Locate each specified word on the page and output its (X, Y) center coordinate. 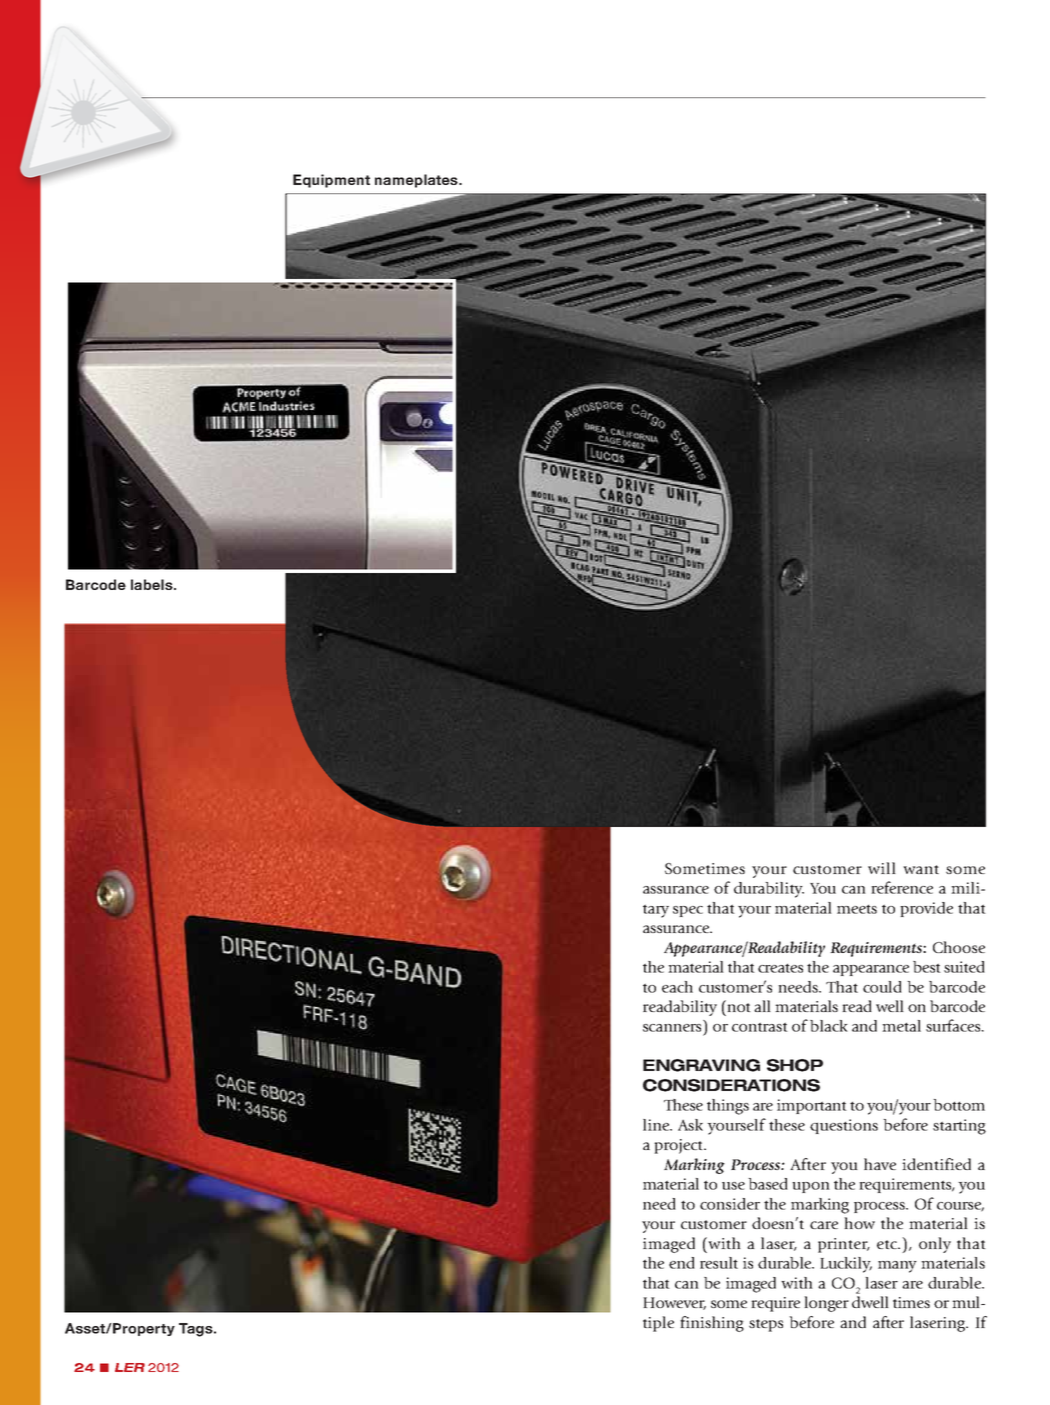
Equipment (331, 181)
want (921, 869)
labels (153, 584)
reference (902, 887)
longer (826, 1304)
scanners (672, 1028)
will (882, 868)
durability (769, 890)
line (657, 1125)
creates (780, 968)
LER (130, 1367)
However (674, 1303)
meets (857, 909)
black (829, 1026)
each (677, 987)
